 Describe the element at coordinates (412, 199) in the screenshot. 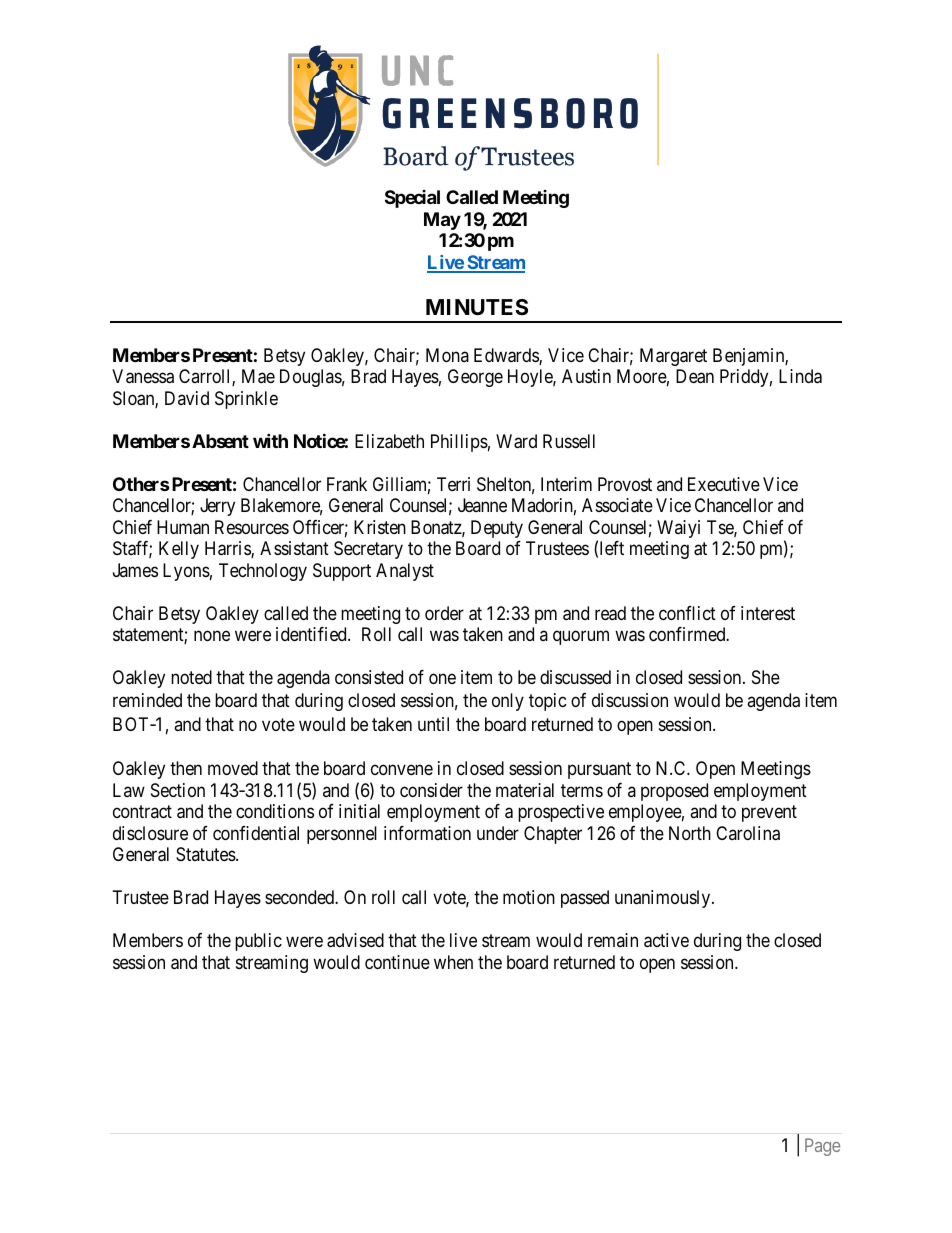

I see `Special` at that location.
